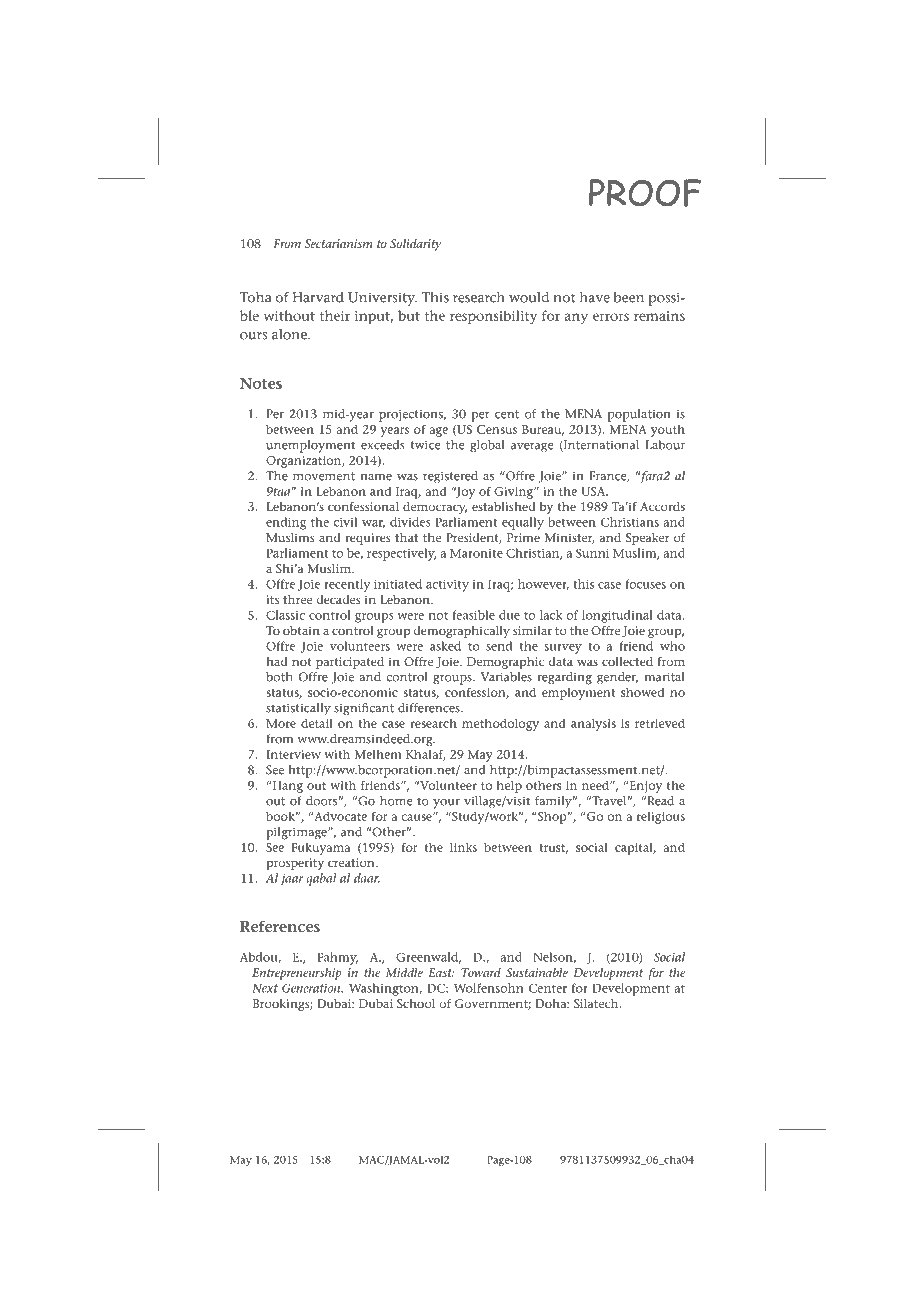  I want to click on longitudinal, so click(617, 616).
